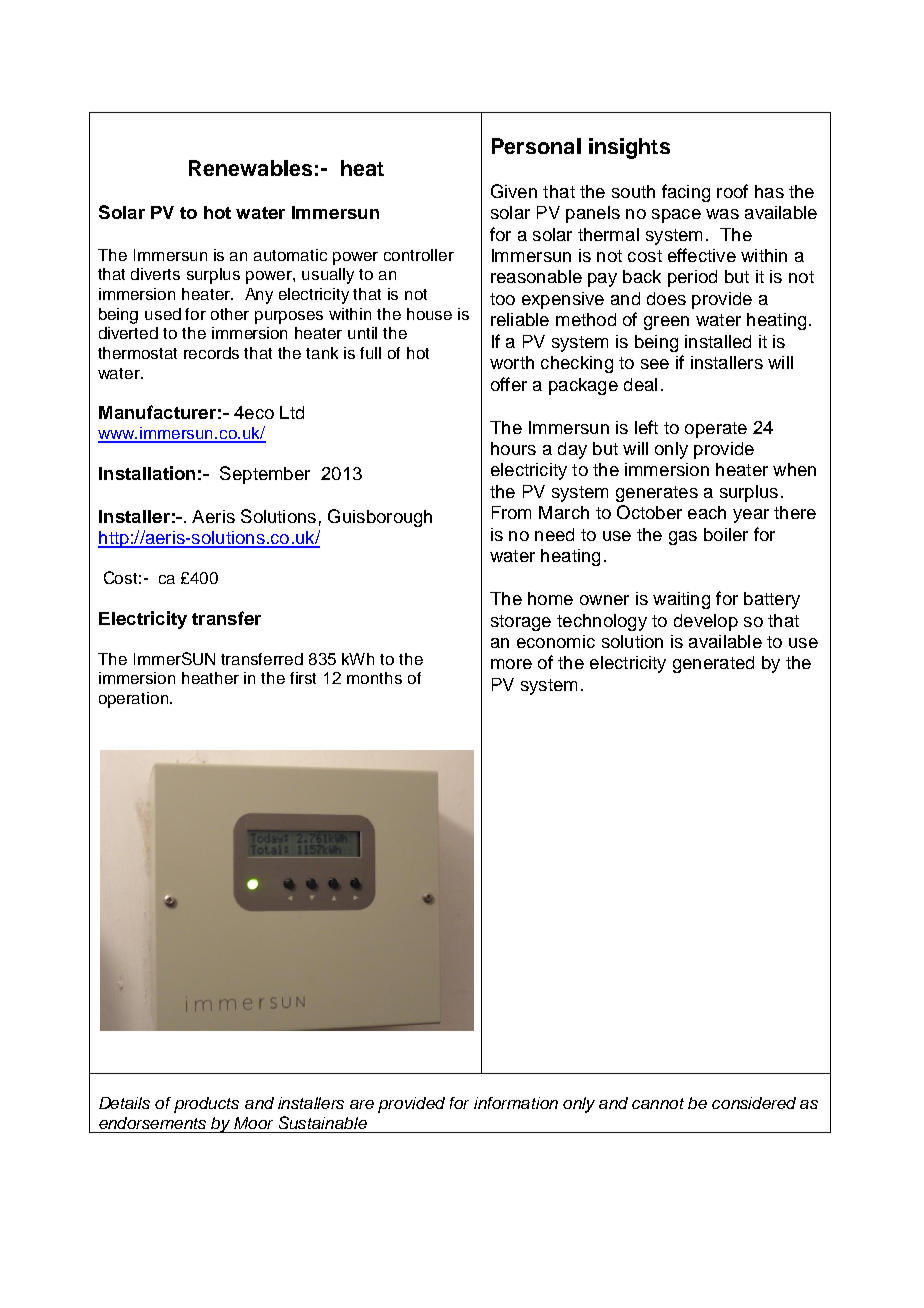 Image resolution: width=924 pixels, height=1308 pixels. What do you see at coordinates (732, 191) in the image?
I see `roof` at bounding box center [732, 191].
